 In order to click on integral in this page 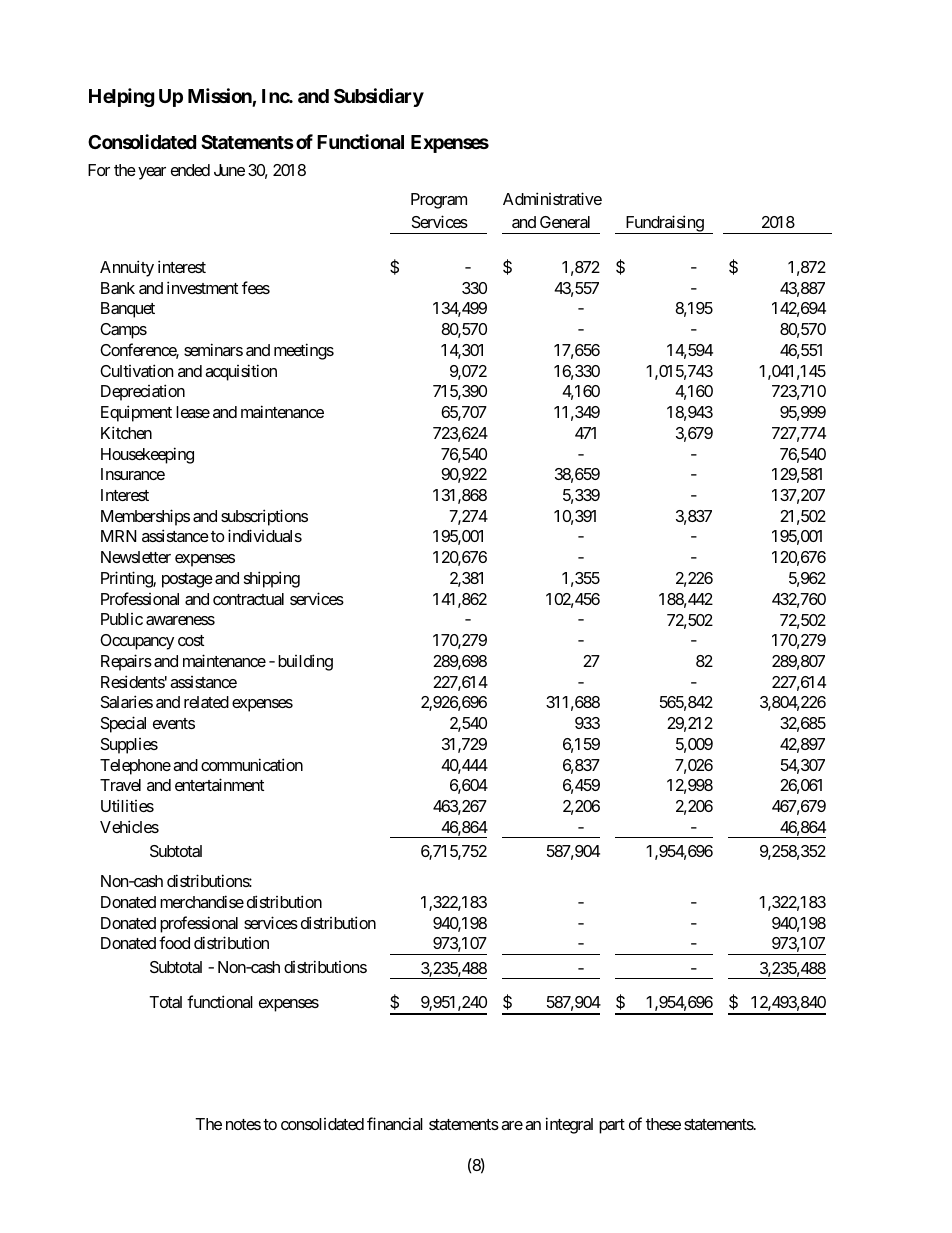, I will do `click(569, 1125)`.
